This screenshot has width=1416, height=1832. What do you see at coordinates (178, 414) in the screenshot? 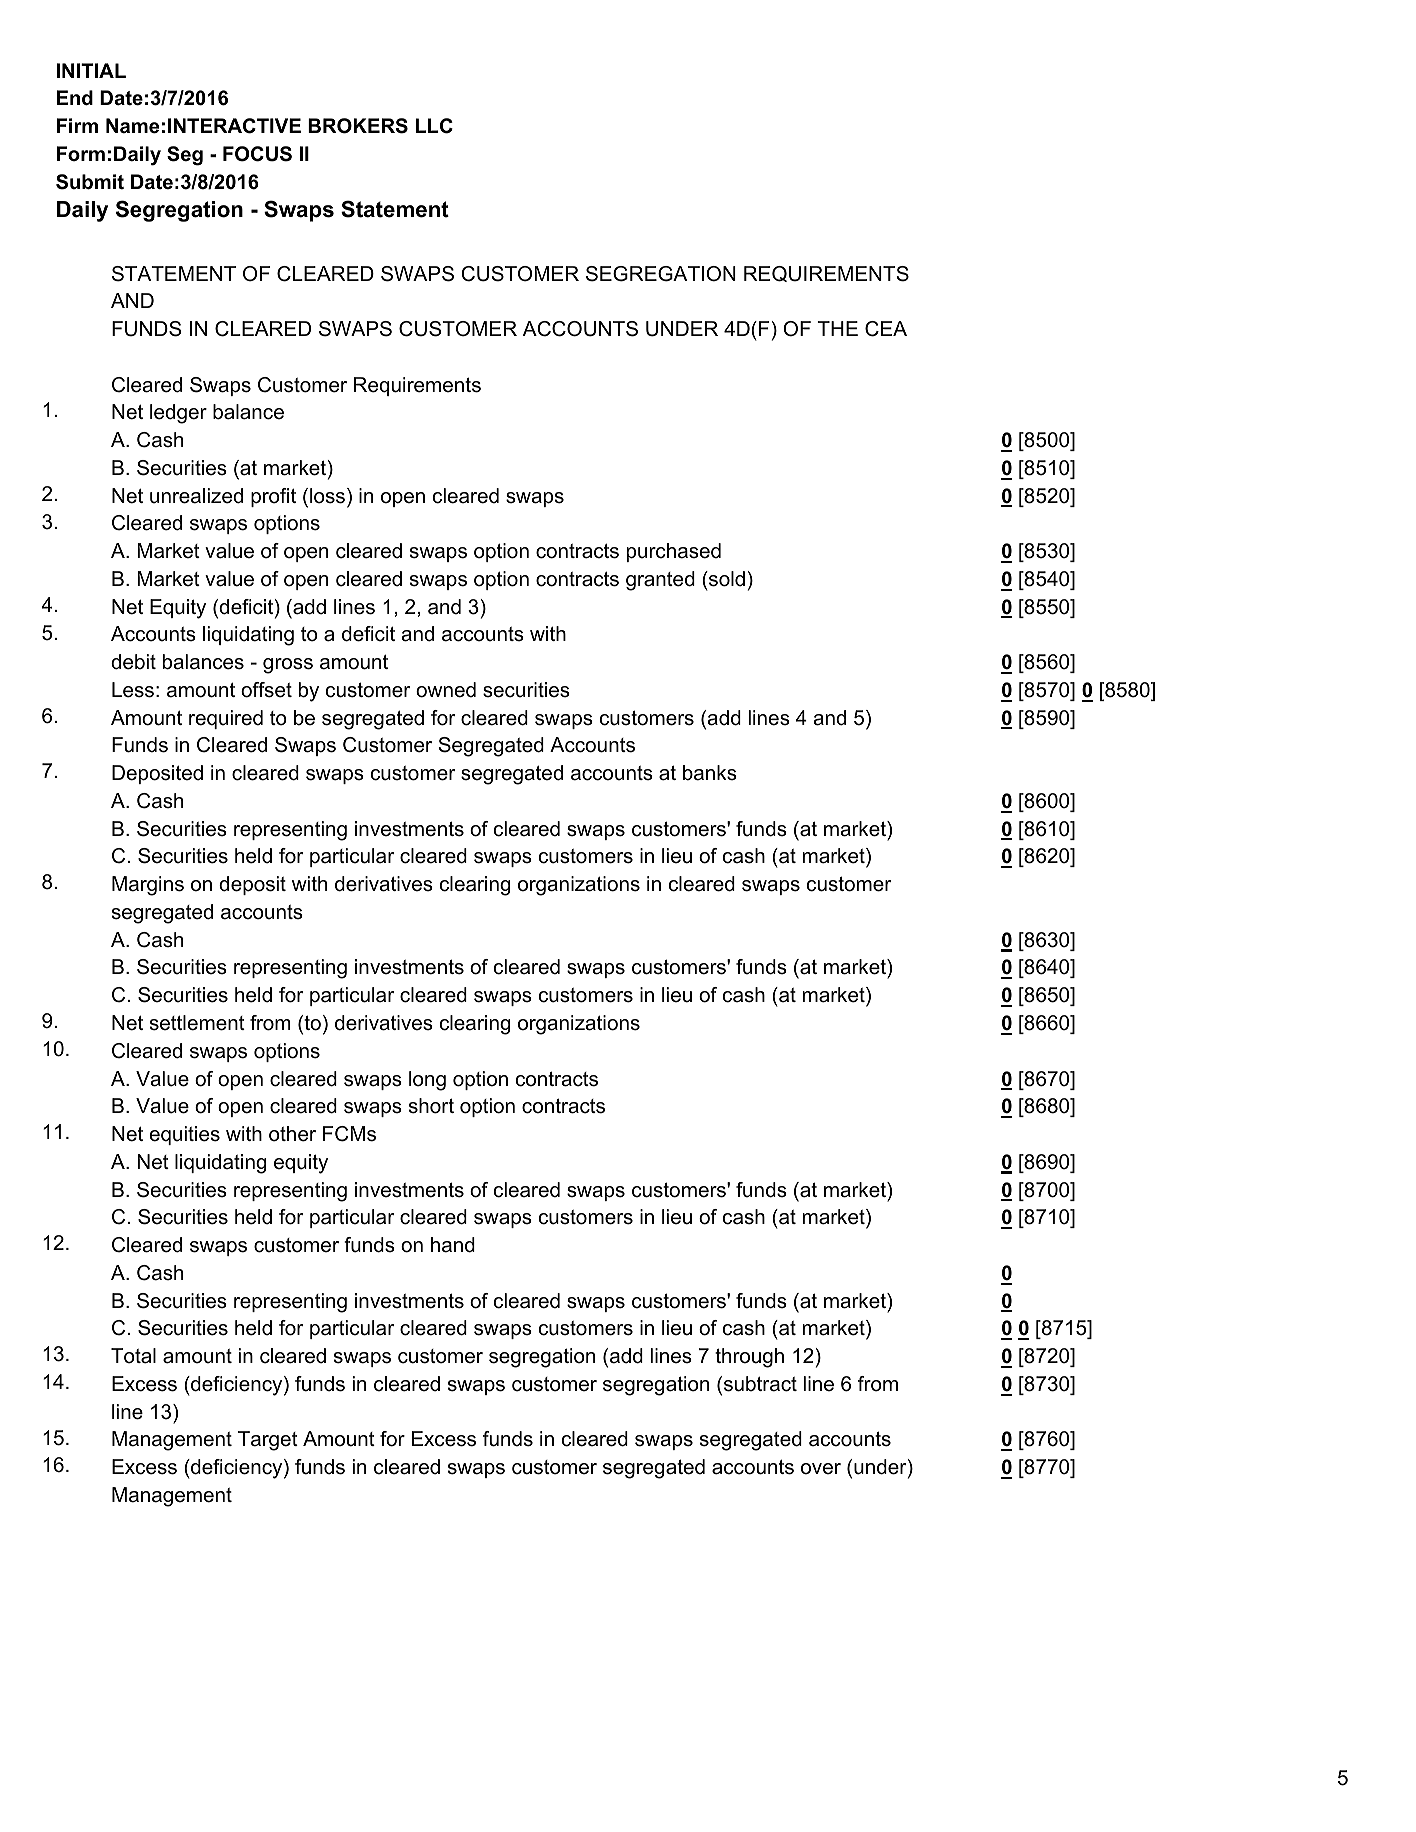
I see `ledger` at bounding box center [178, 414].
